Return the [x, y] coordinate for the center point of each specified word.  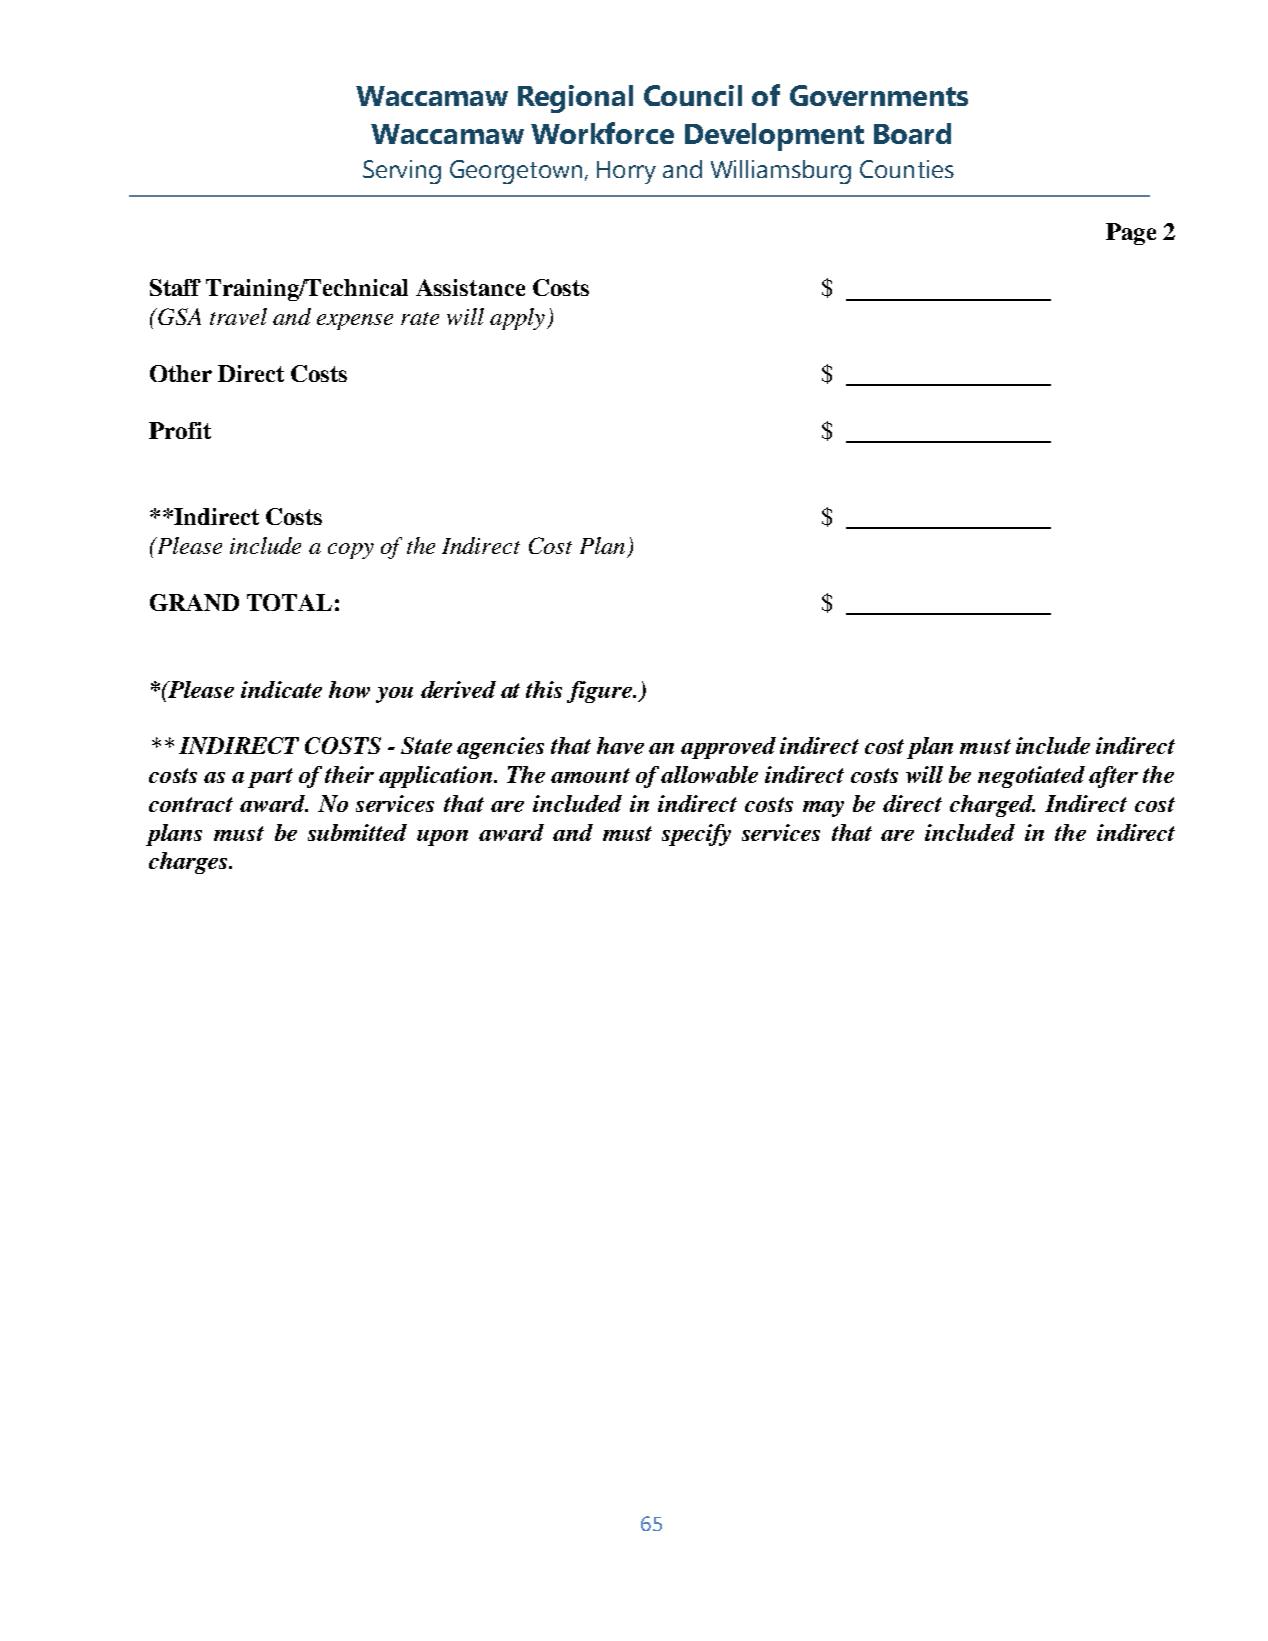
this [544, 689]
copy [351, 551]
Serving [402, 172]
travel [238, 316]
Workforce [602, 133]
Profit [180, 430]
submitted [357, 832]
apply [519, 319]
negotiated [1031, 777]
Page [1131, 234]
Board [912, 133]
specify [696, 835]
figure [600, 692]
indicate [281, 689]
